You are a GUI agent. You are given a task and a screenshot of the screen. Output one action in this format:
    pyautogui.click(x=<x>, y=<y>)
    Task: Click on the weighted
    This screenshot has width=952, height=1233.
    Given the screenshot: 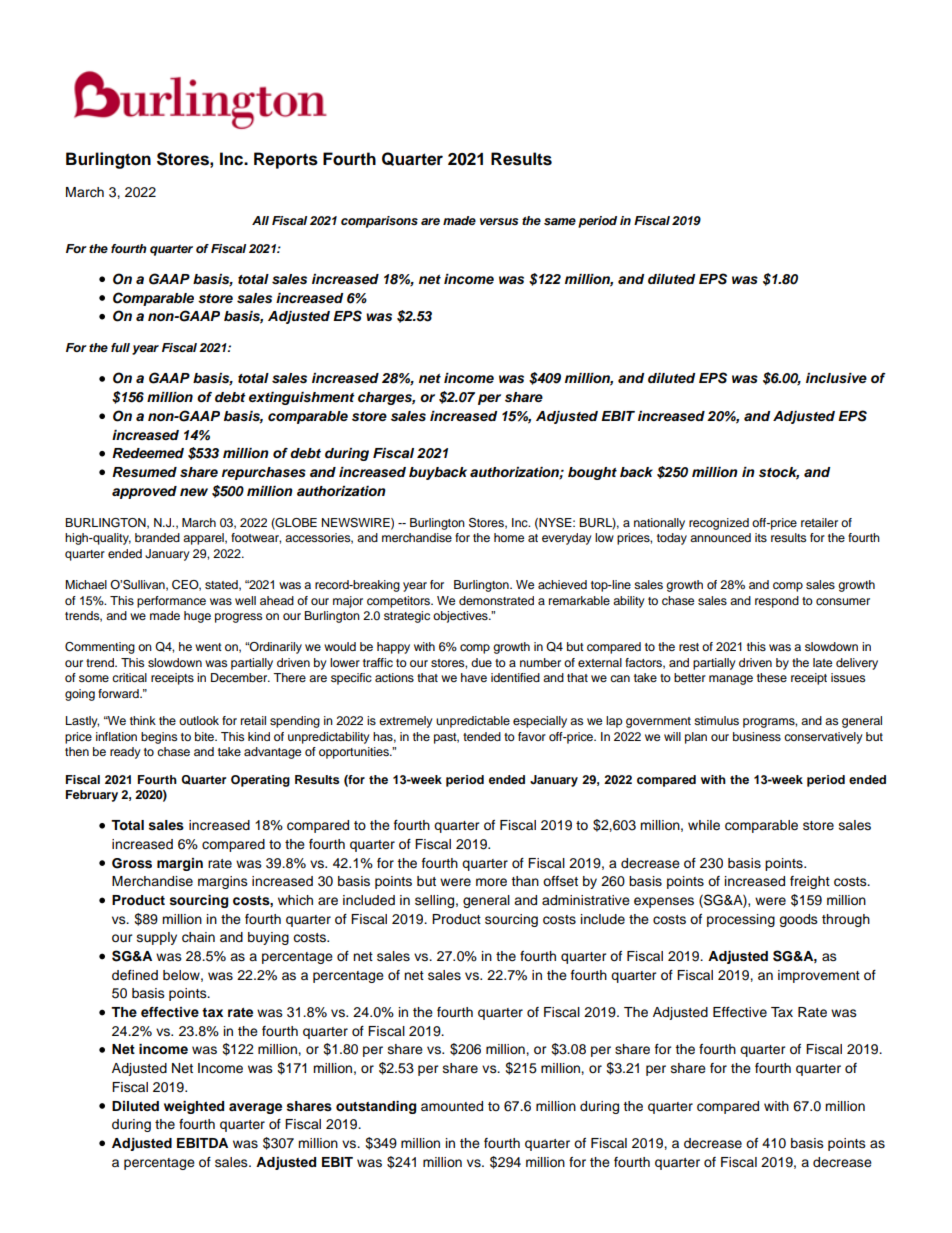 What is the action you would take?
    pyautogui.click(x=194, y=1107)
